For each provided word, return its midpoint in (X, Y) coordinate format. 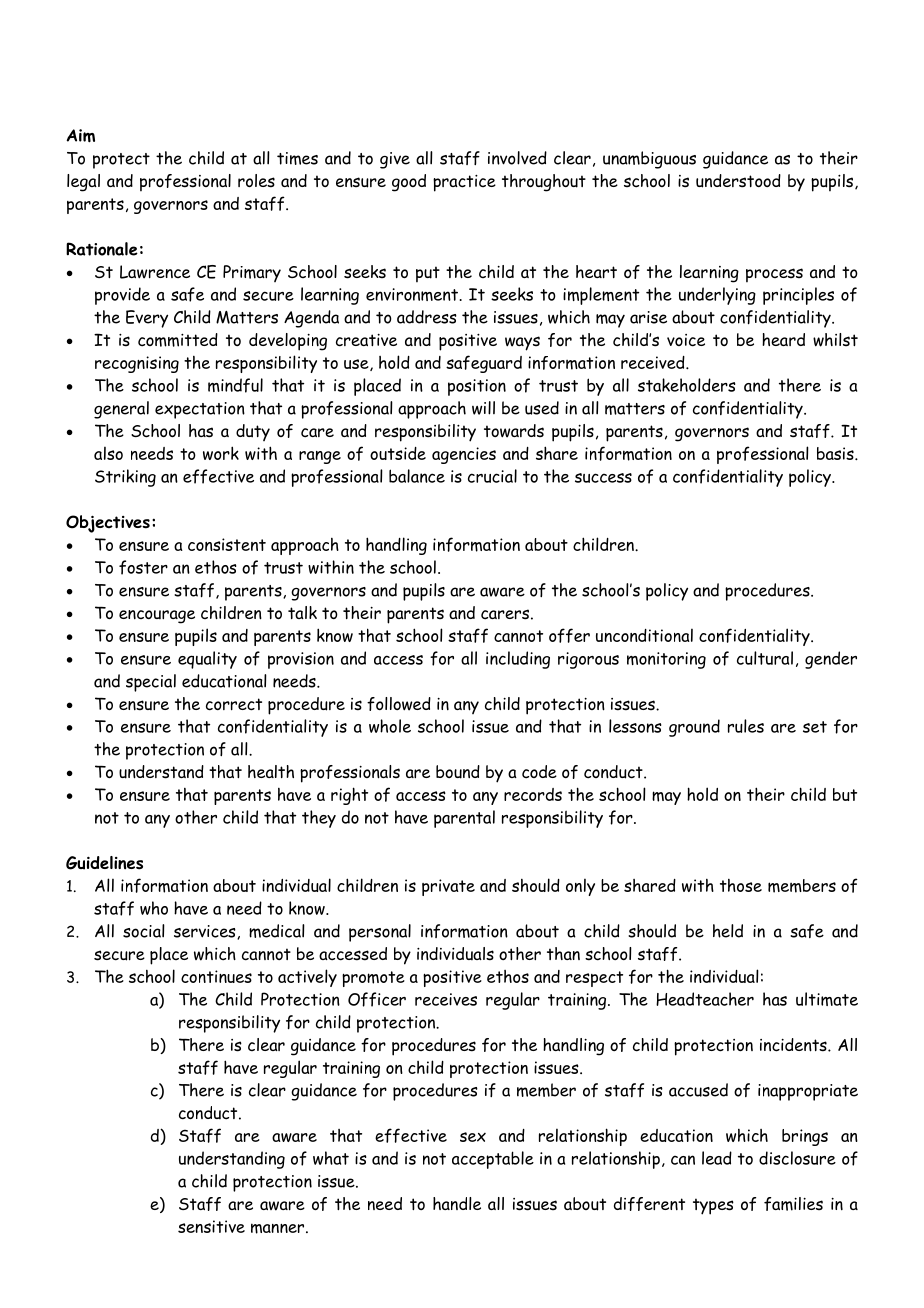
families (793, 1204)
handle (457, 1203)
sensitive (211, 1226)
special (151, 683)
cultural (765, 658)
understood (738, 181)
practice (464, 183)
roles (256, 181)
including (518, 660)
